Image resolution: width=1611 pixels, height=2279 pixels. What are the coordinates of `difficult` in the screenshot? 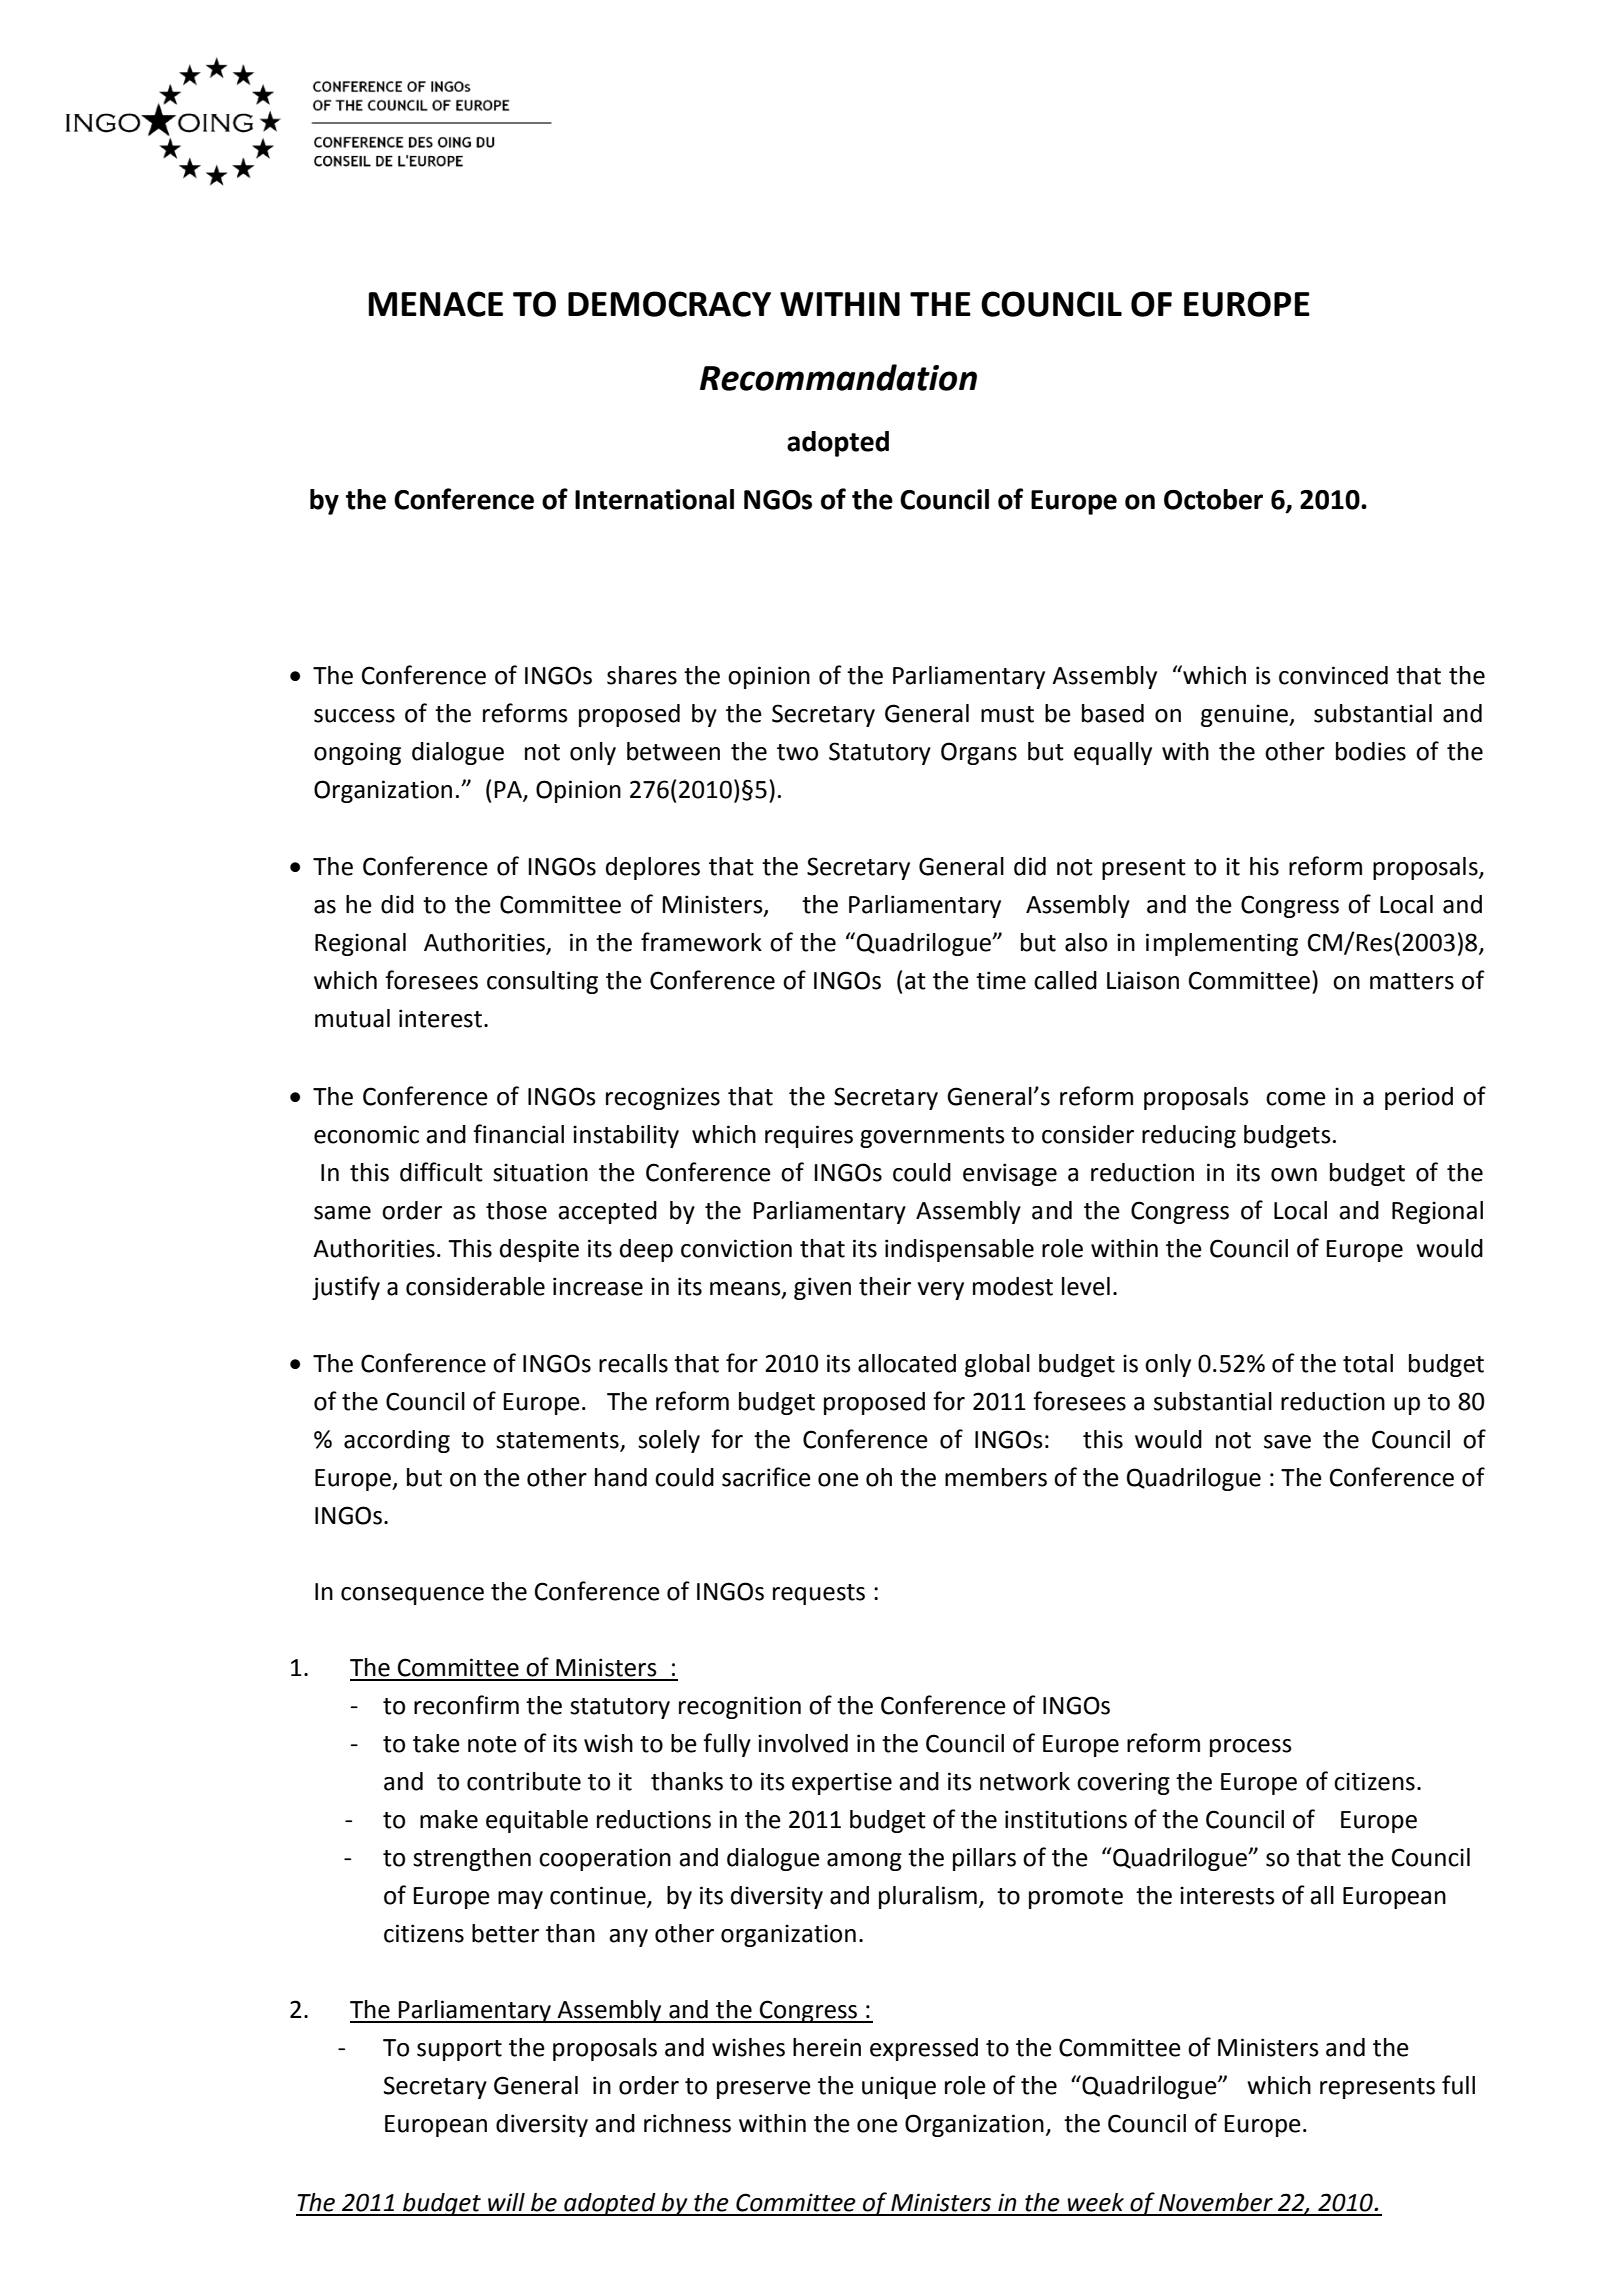 It's located at (441, 1172).
